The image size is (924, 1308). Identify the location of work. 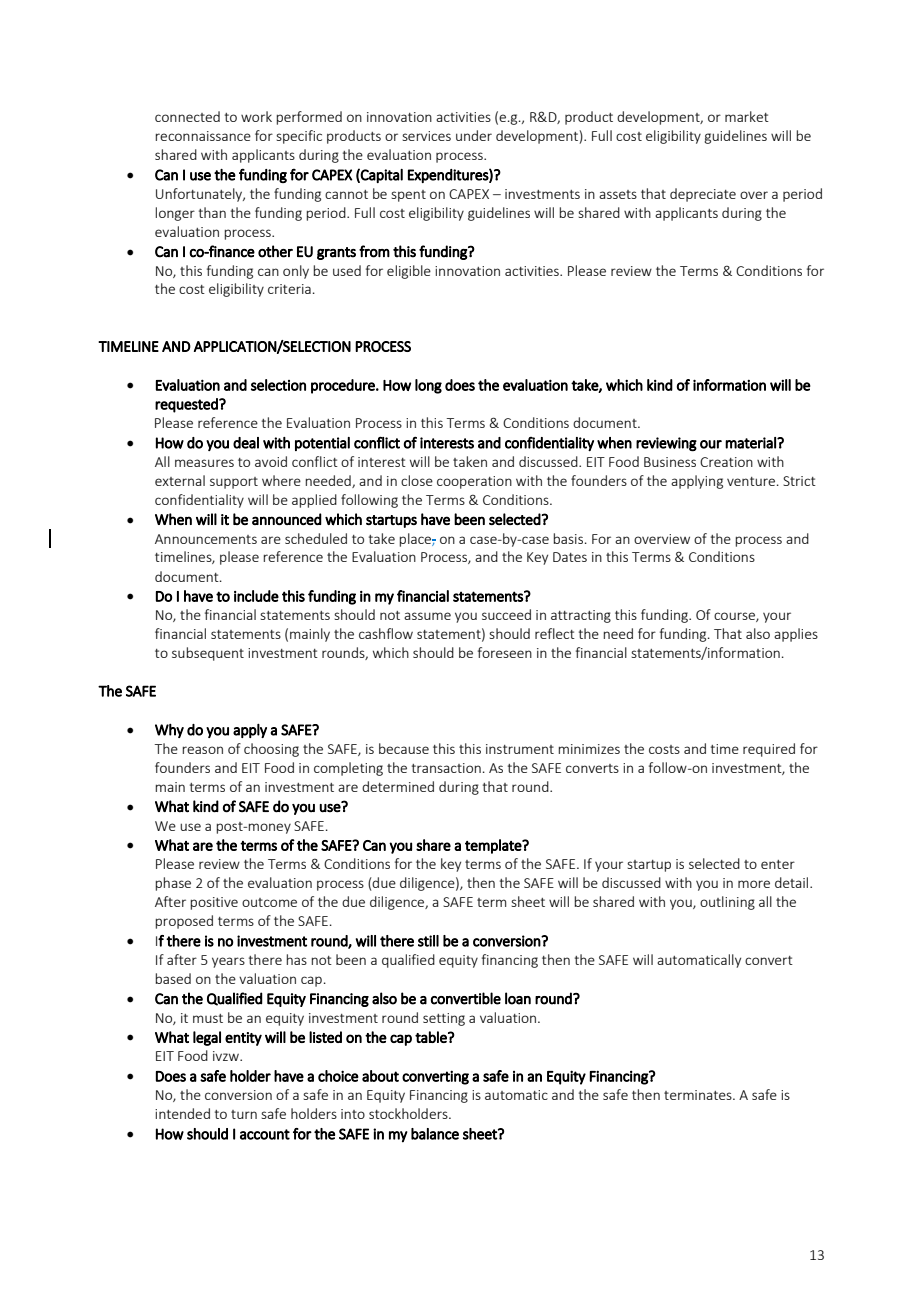
(256, 116).
